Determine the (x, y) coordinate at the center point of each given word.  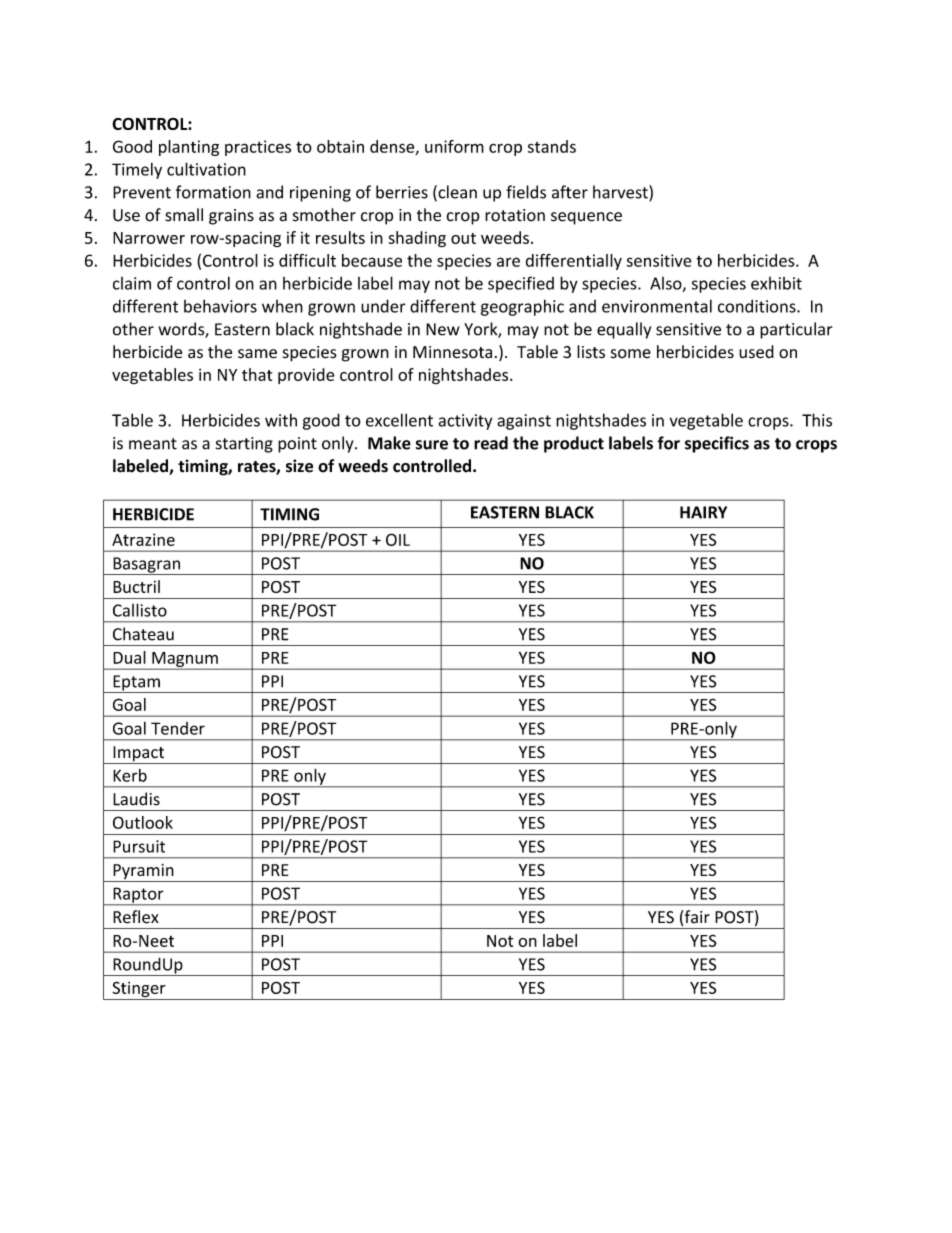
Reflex (136, 917)
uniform (454, 146)
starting (244, 445)
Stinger (139, 990)
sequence (586, 218)
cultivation (206, 169)
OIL (398, 539)
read (491, 443)
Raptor (138, 896)
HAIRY (703, 512)
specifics (717, 444)
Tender (178, 728)
